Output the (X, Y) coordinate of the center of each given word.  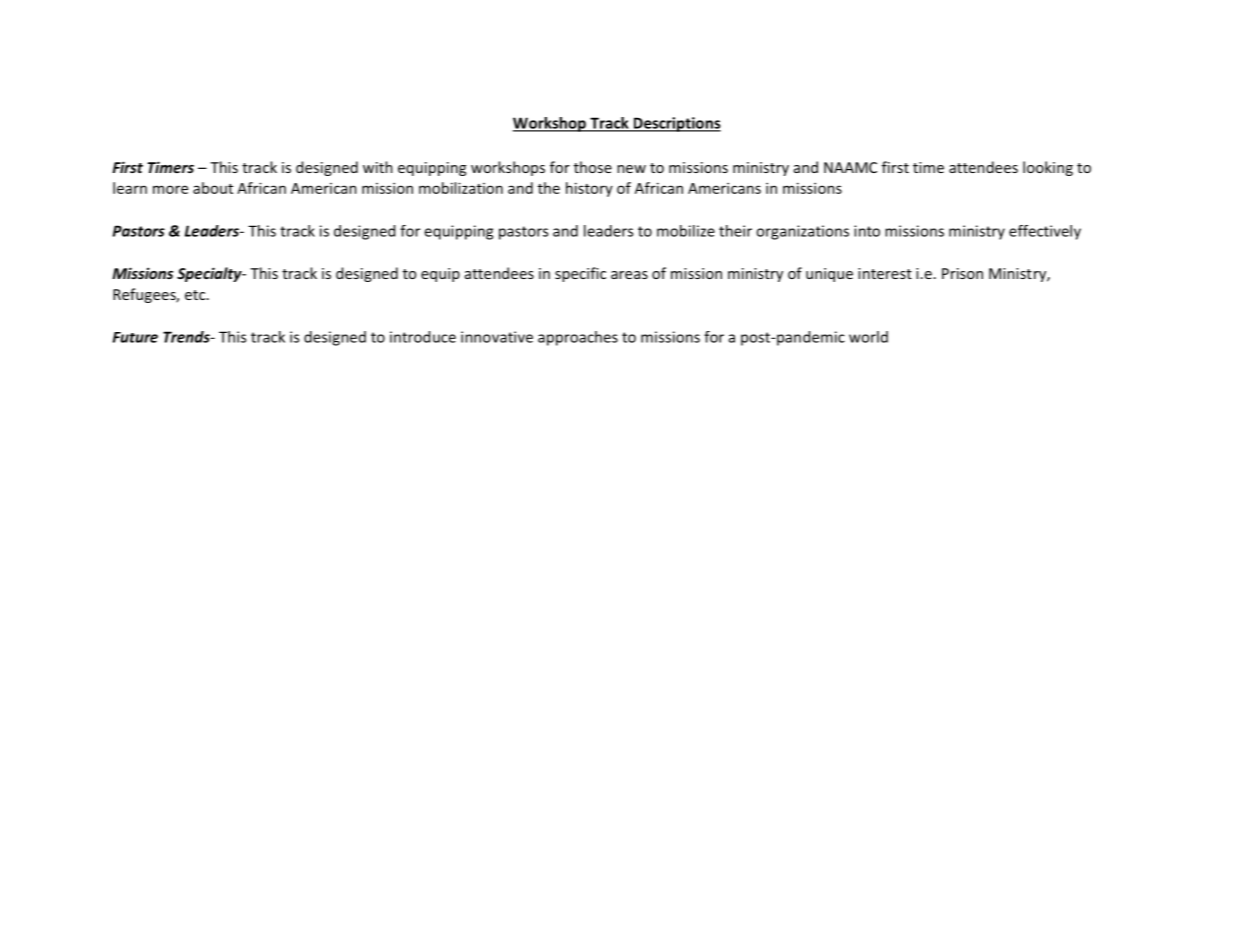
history (589, 189)
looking (1048, 168)
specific (580, 274)
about (213, 188)
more (170, 189)
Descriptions (676, 124)
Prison (962, 273)
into (867, 231)
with (378, 167)
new (631, 169)
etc (196, 295)
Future (135, 337)
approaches (578, 338)
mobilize (686, 231)
